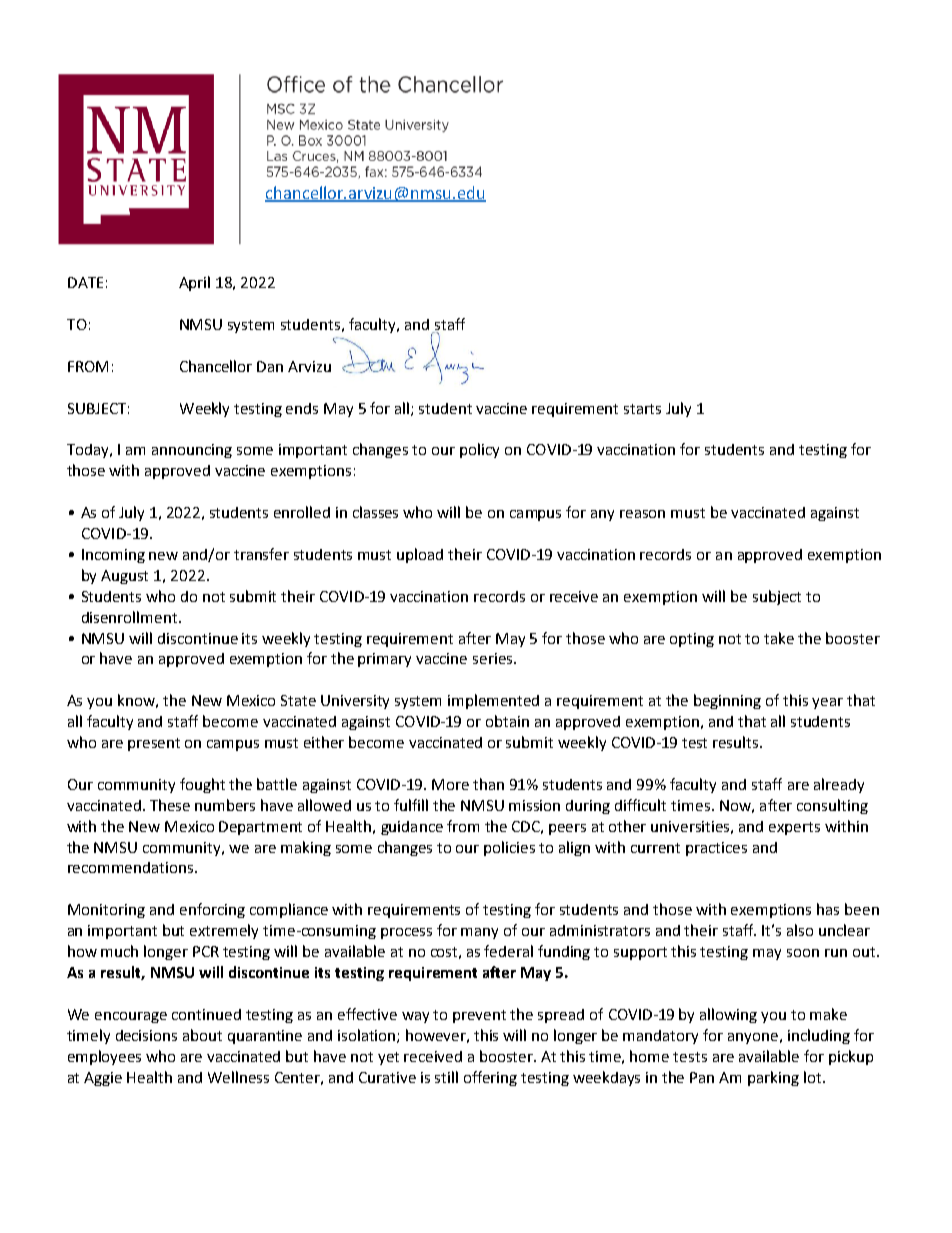 Image resolution: width=952 pixels, height=1233 pixels. I want to click on starts, so click(642, 409).
